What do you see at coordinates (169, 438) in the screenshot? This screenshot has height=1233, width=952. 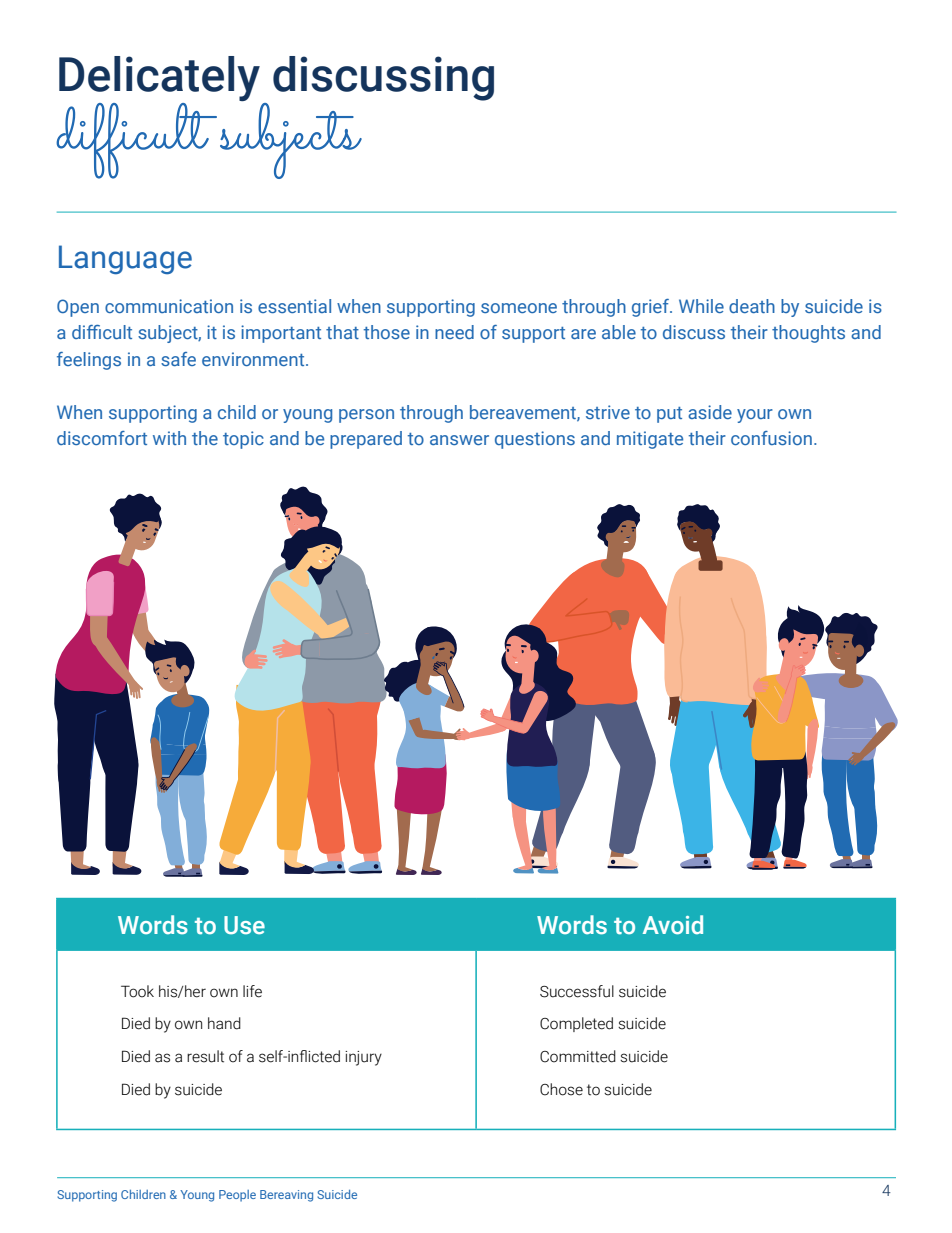 I see `with` at bounding box center [169, 438].
